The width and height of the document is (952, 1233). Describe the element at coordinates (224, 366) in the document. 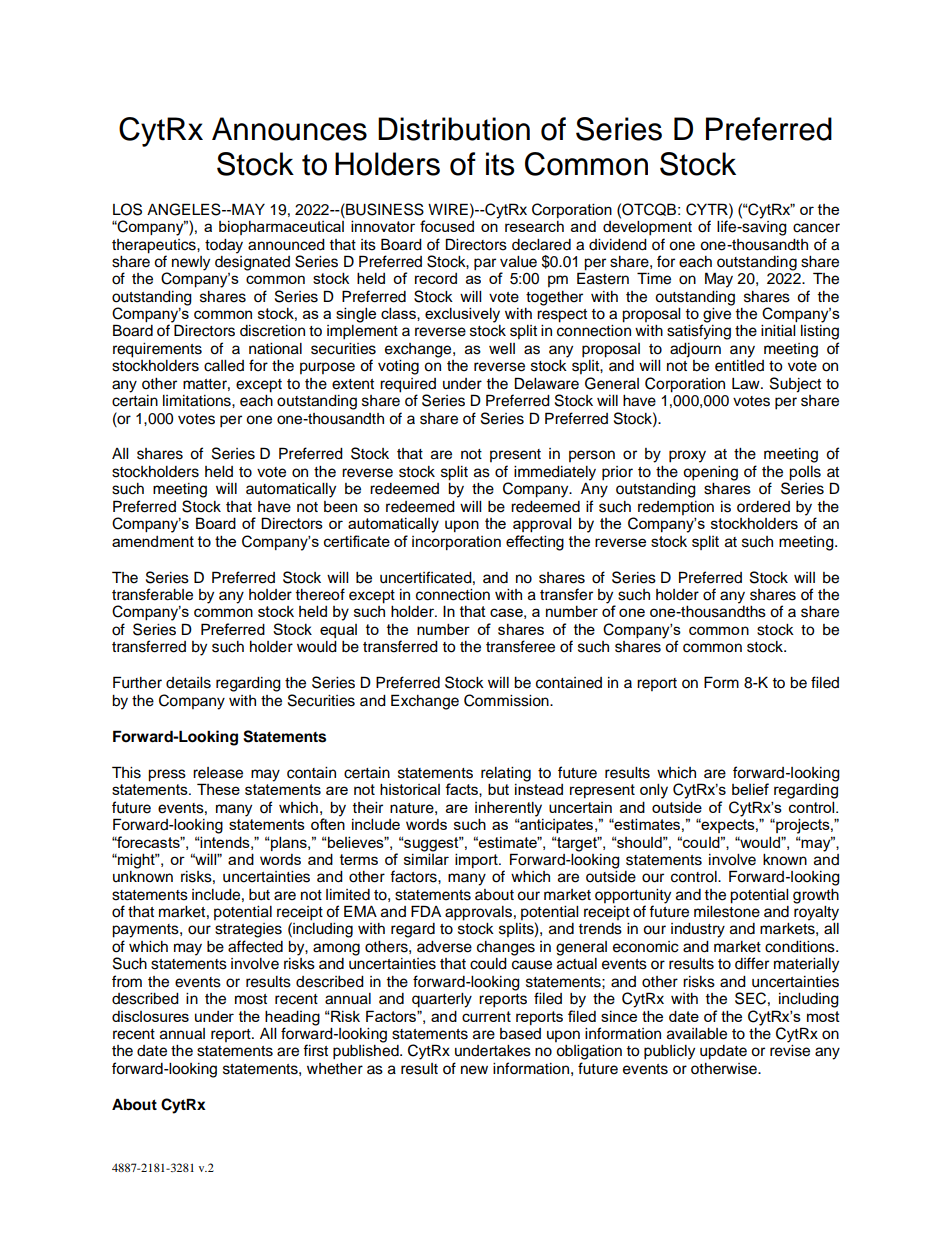

I see `called` at that location.
